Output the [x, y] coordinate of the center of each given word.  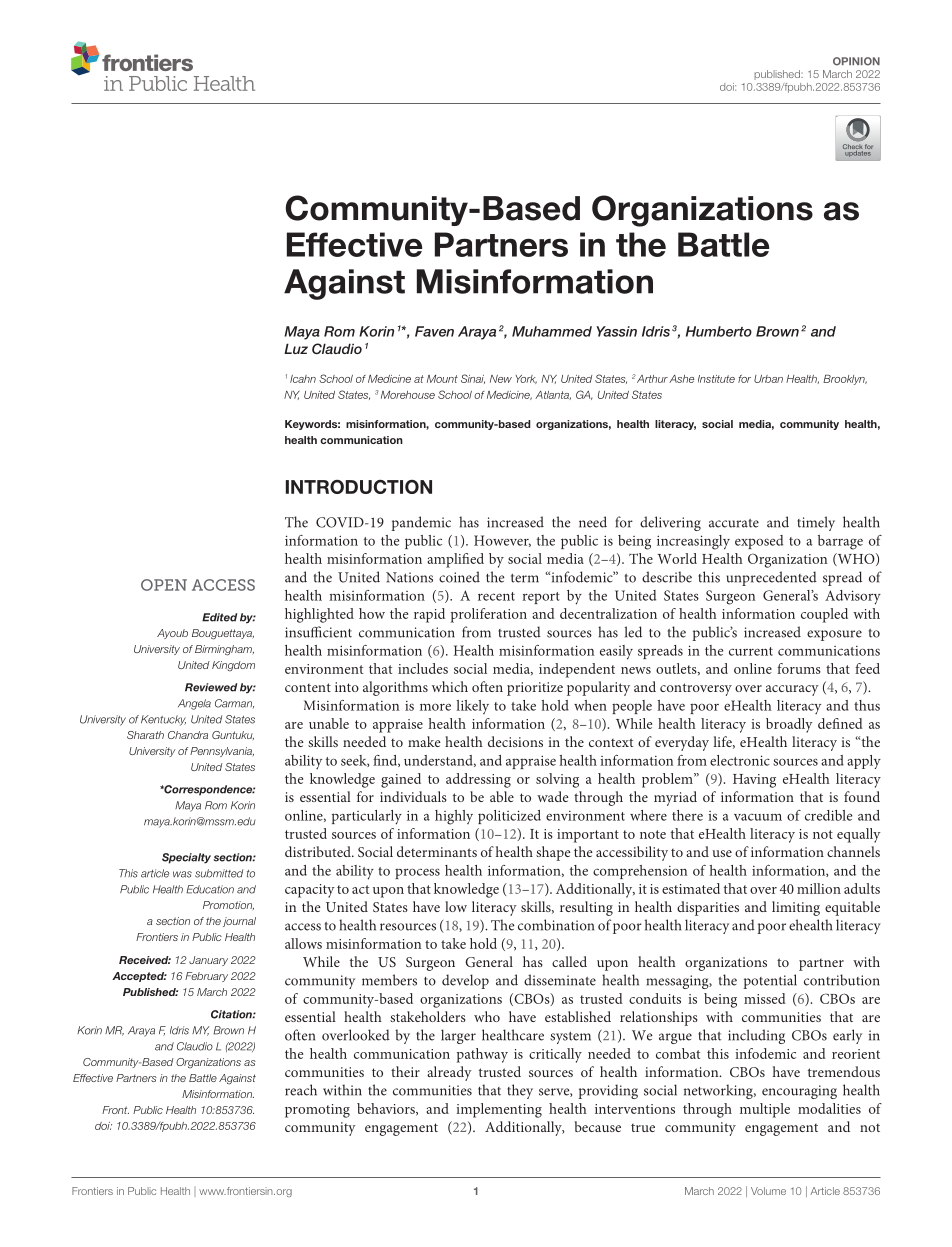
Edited [219, 617]
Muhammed [552, 331]
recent [496, 596]
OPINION [856, 61]
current [751, 651]
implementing [499, 1110]
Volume [768, 1191]
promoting [317, 1111]
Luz [296, 348]
